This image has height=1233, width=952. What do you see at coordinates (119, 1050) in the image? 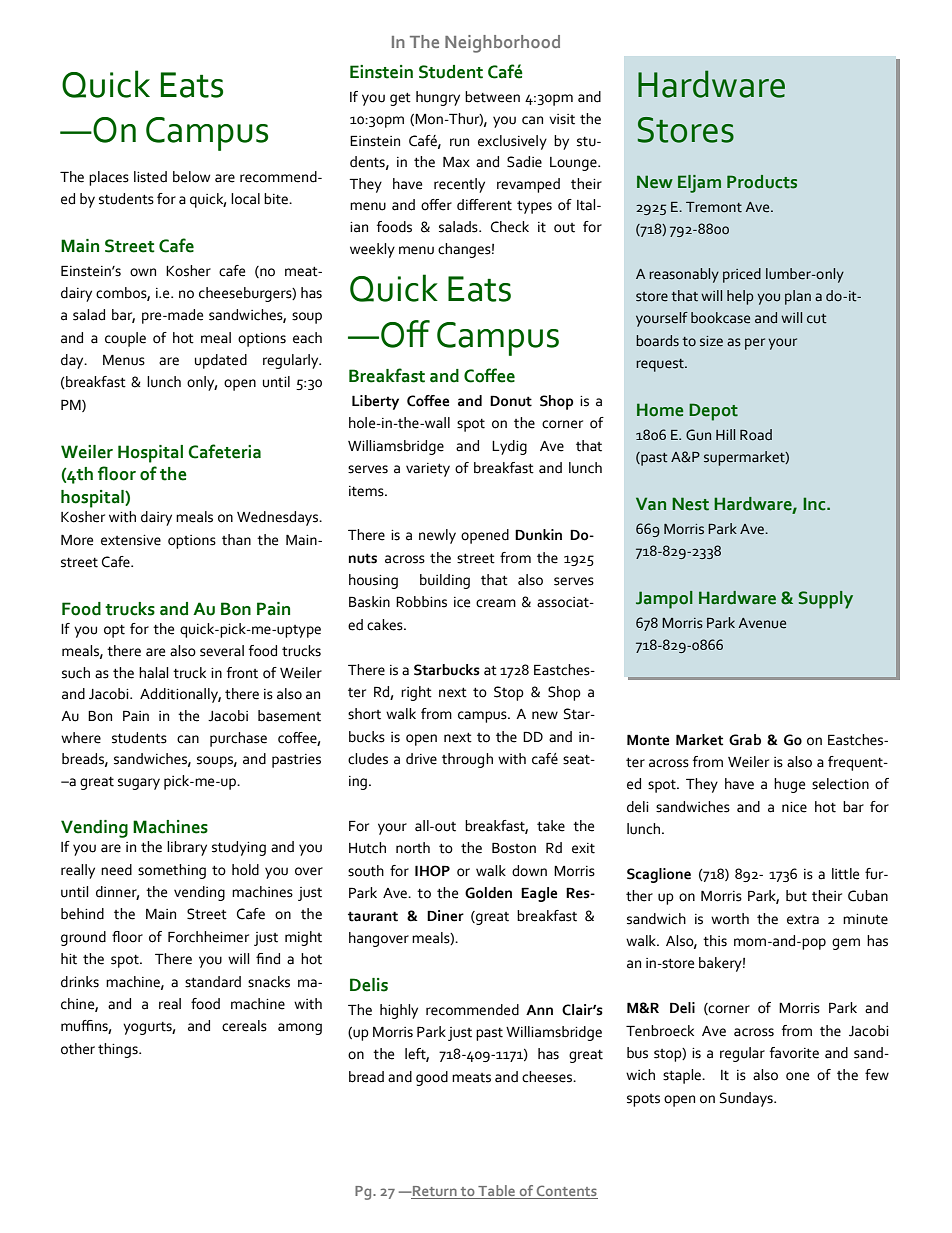
I see `things` at bounding box center [119, 1050].
